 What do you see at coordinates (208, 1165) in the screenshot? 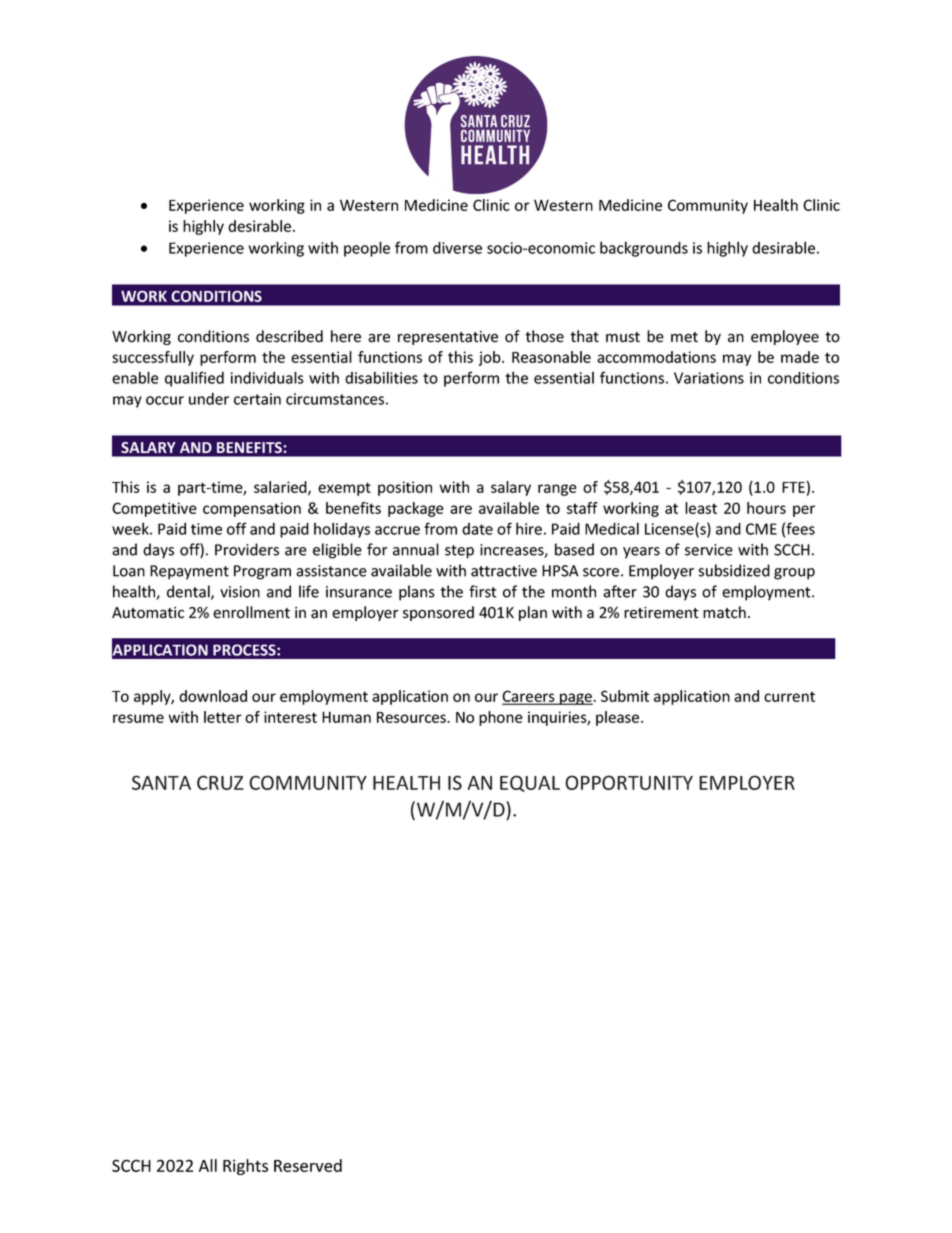
I see `All` at bounding box center [208, 1165].
